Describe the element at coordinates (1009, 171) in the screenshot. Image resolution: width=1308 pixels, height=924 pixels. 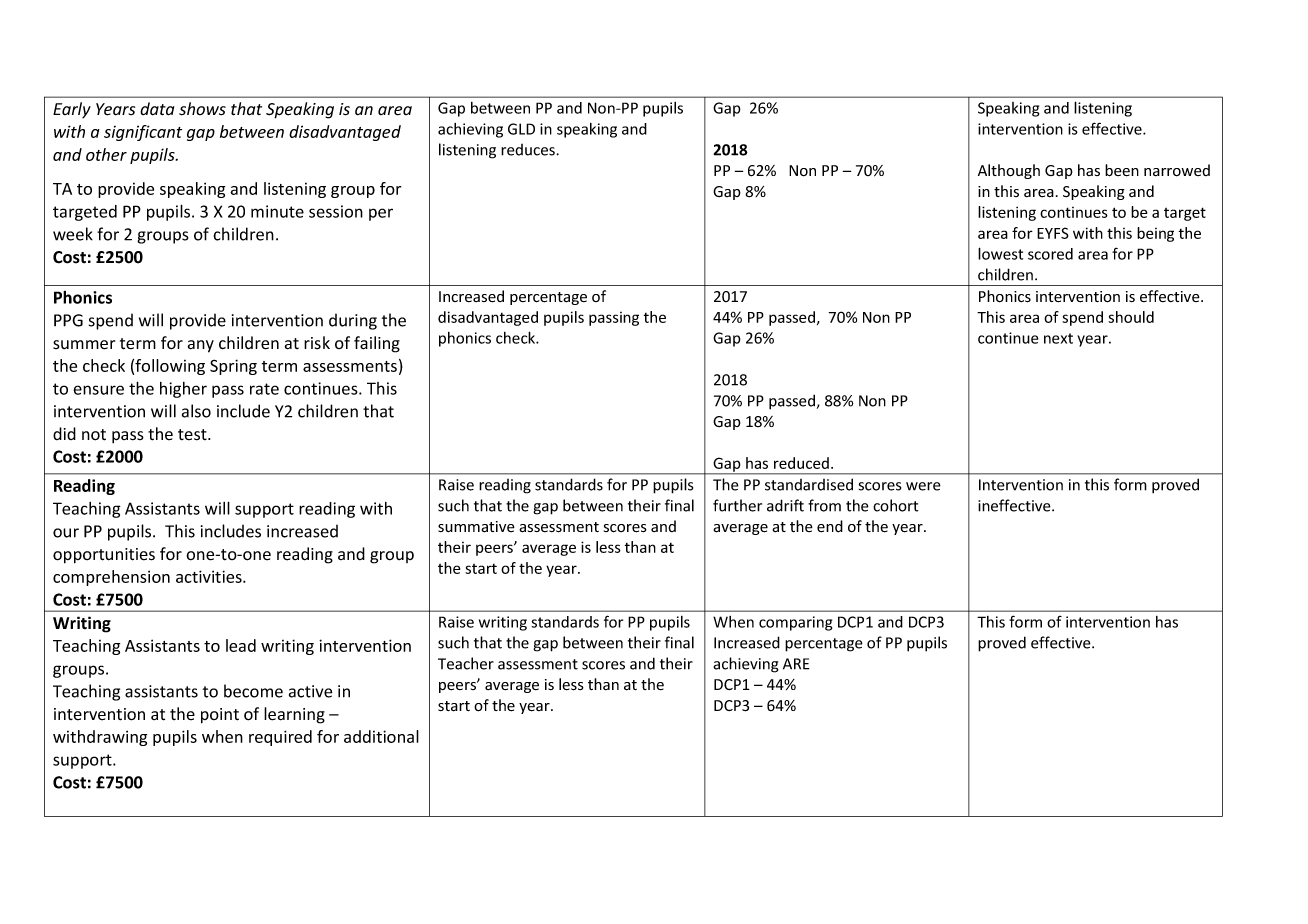
I see `Although` at that location.
